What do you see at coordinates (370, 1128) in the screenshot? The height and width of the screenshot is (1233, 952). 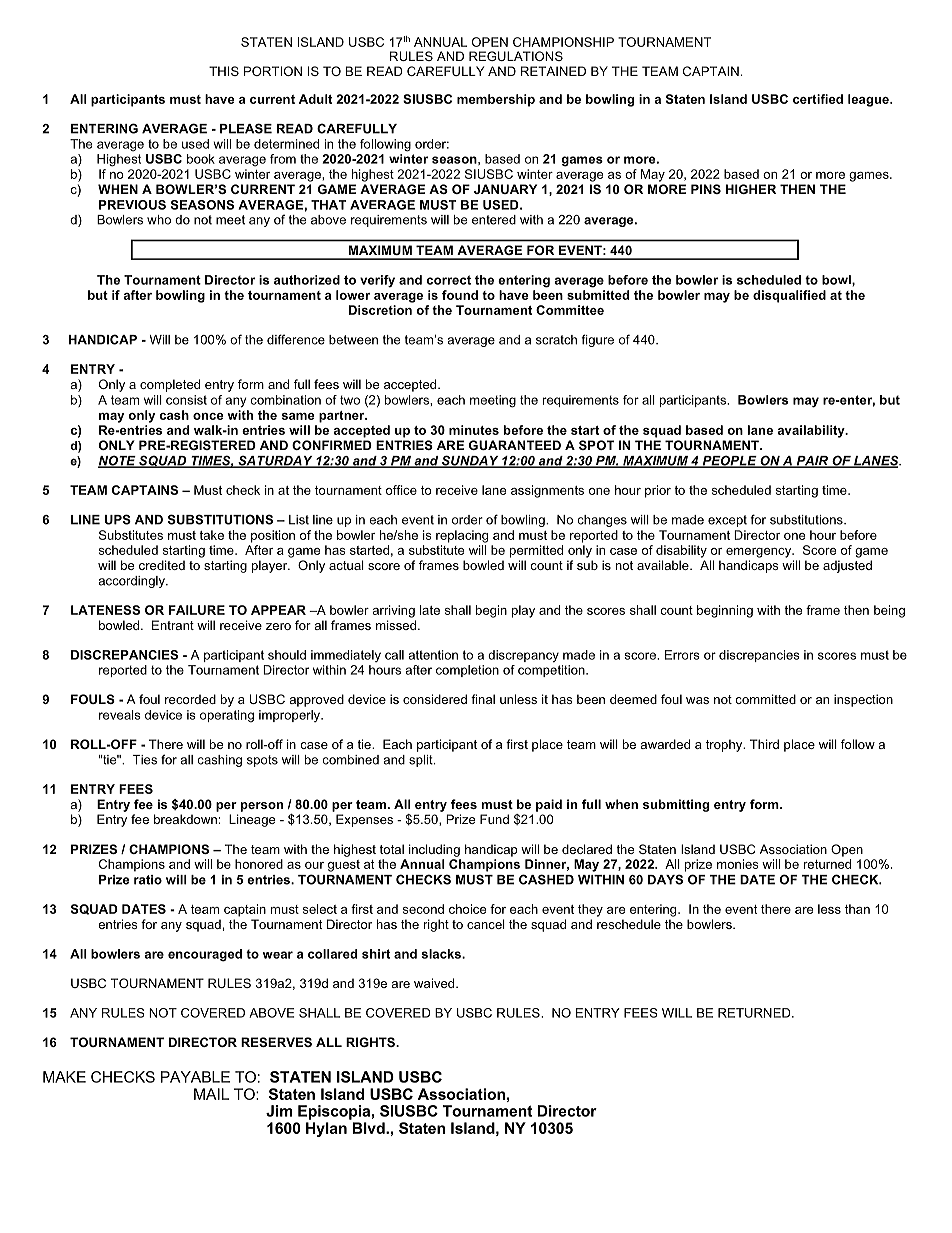 I see `Blvd` at bounding box center [370, 1128].
